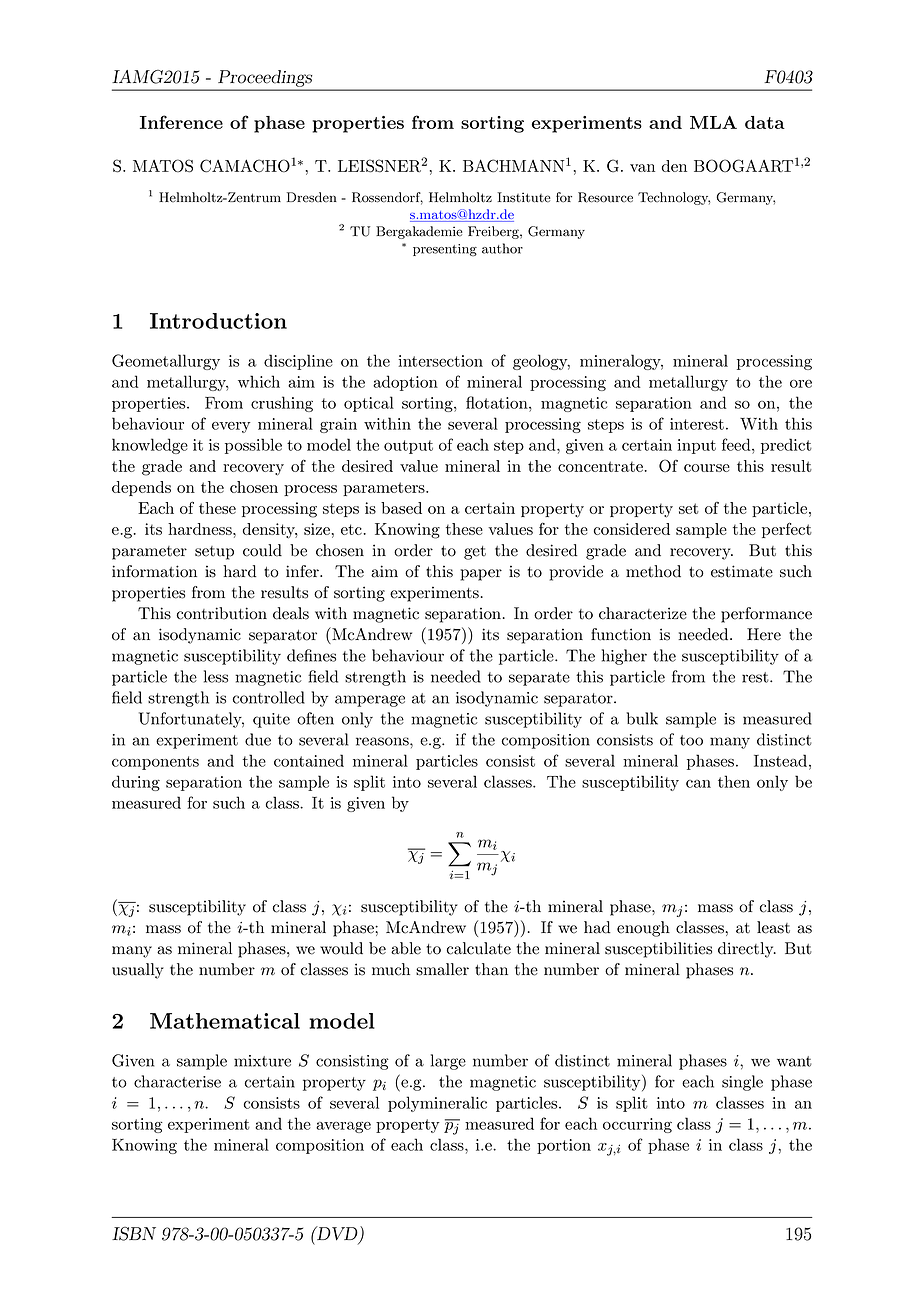 This screenshot has height=1308, width=924. What do you see at coordinates (498, 402) in the screenshot?
I see `flotation` at bounding box center [498, 402].
